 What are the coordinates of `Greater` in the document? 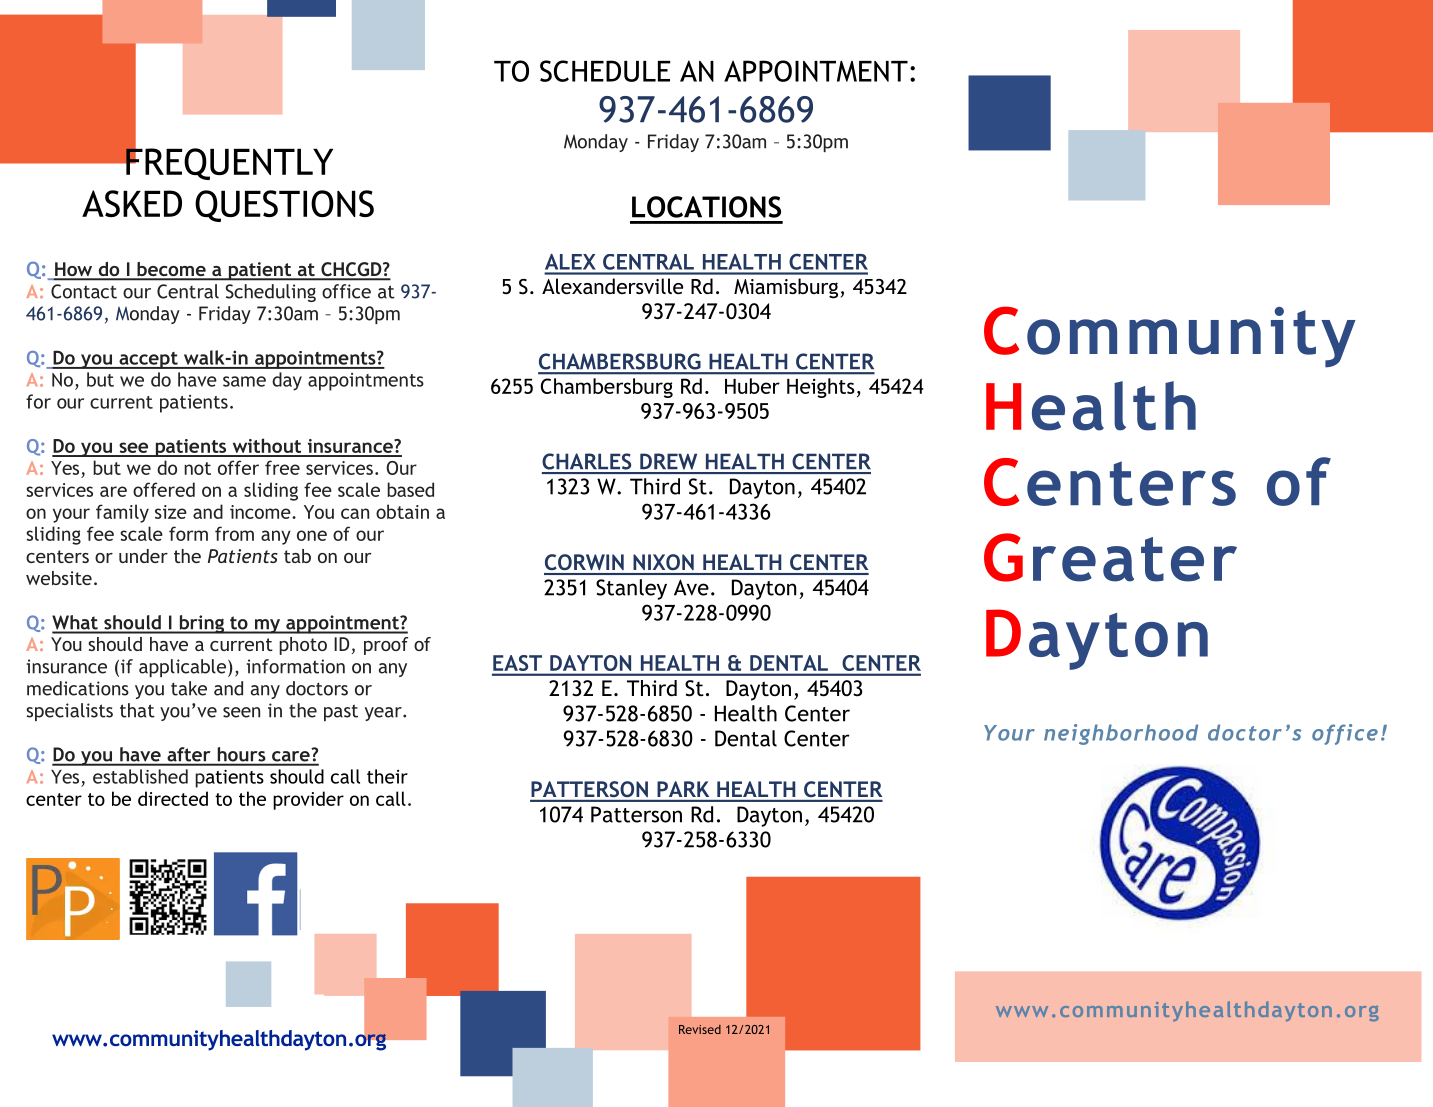 It's located at (1110, 557).
